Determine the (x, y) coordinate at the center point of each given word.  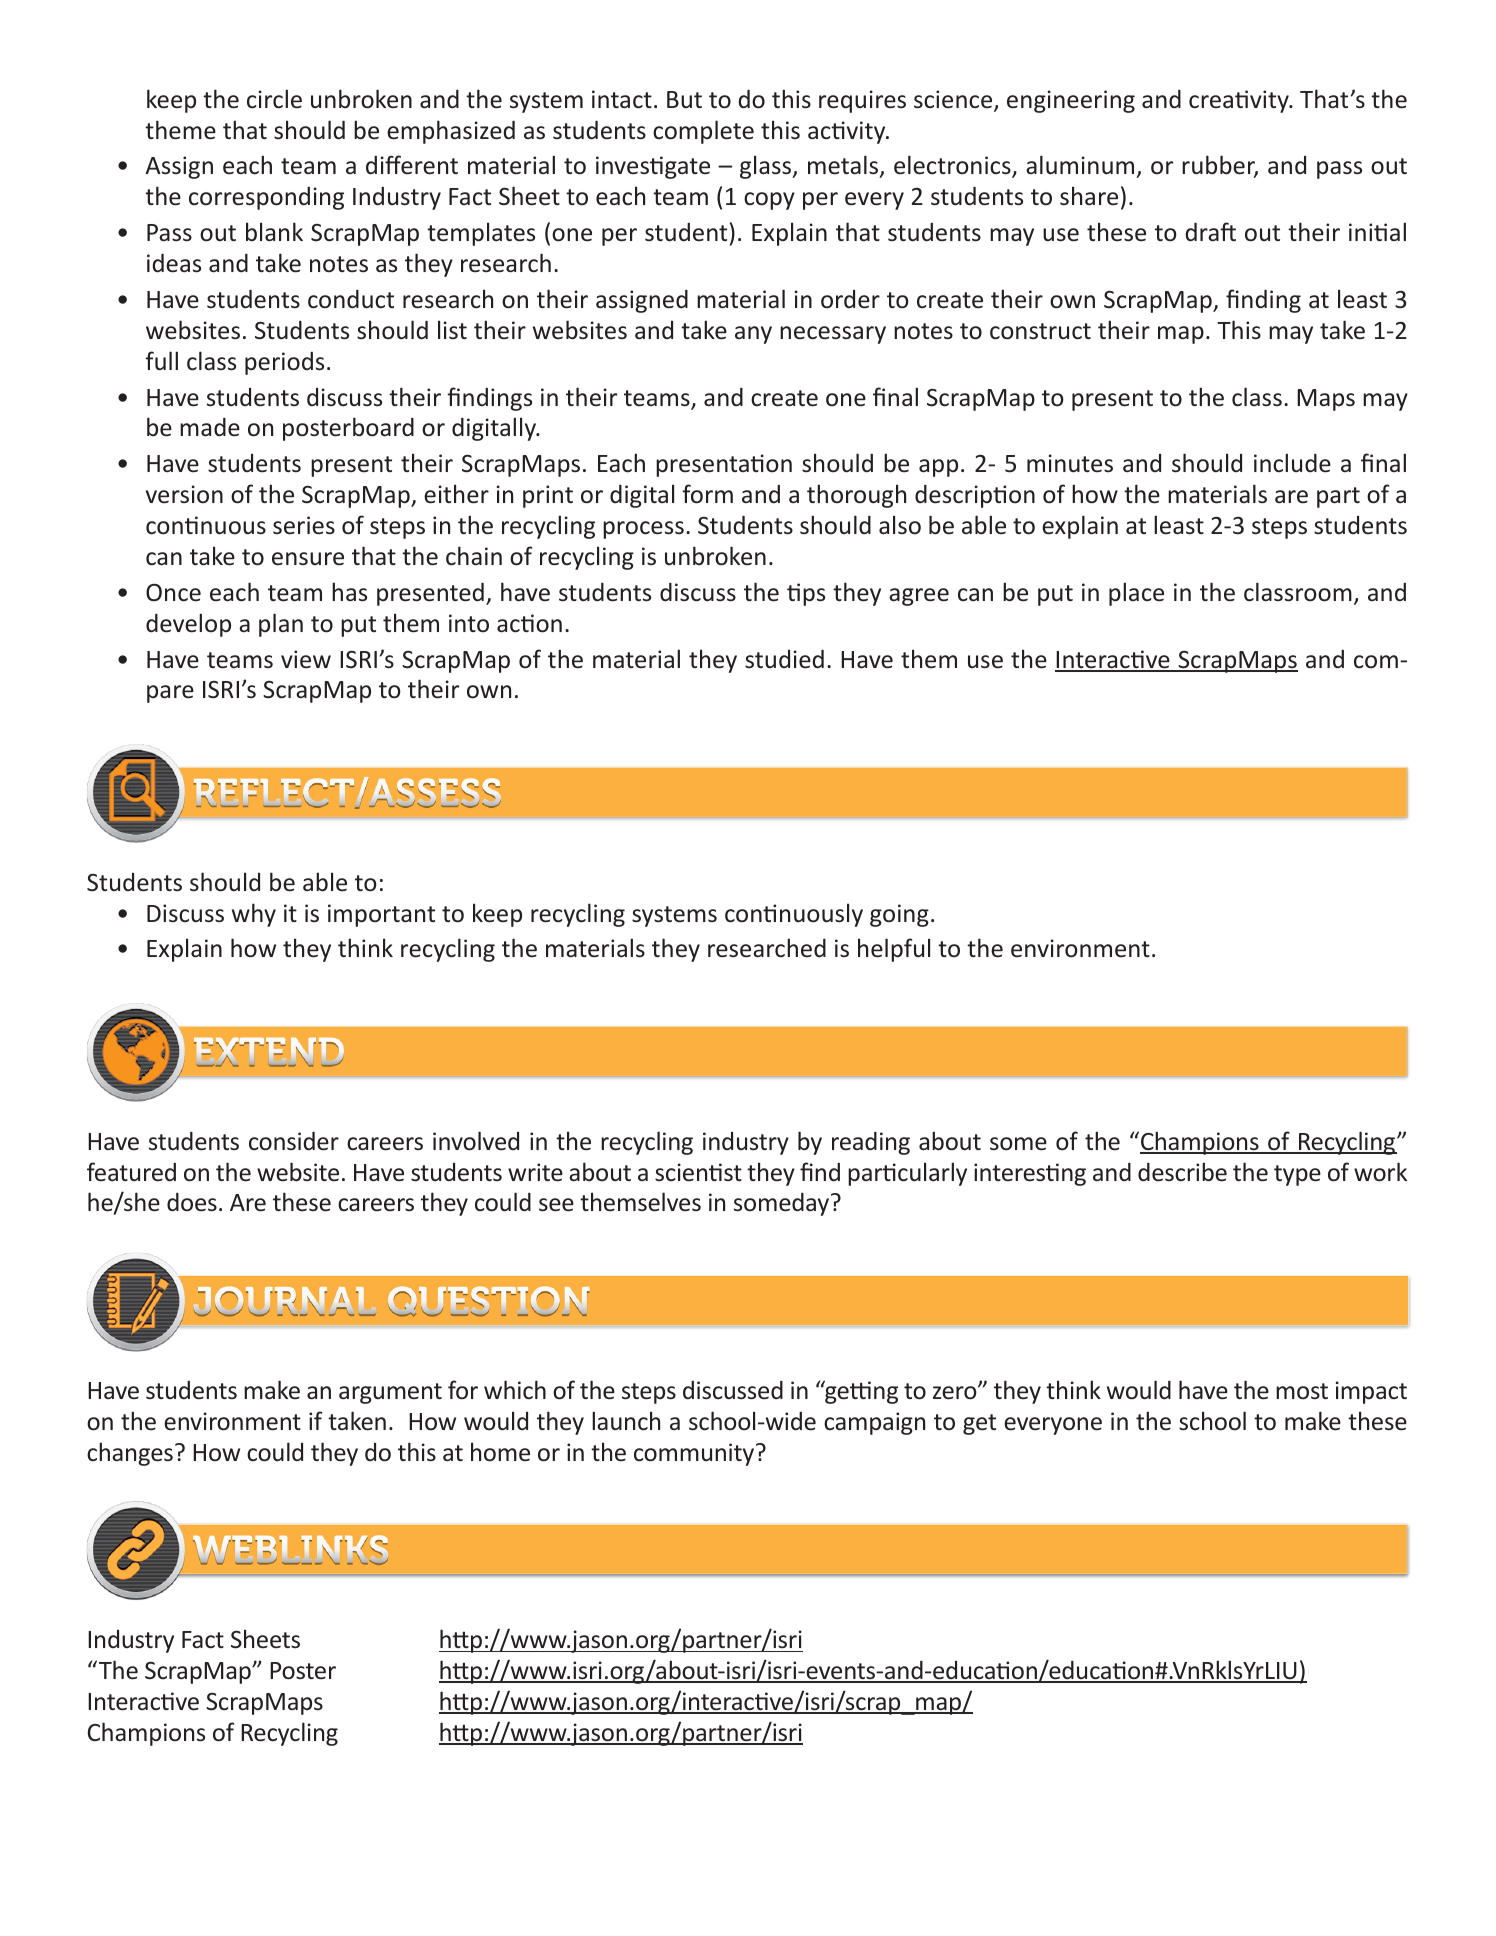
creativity (1240, 101)
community (695, 1454)
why (254, 915)
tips (806, 594)
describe (1182, 1172)
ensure (308, 559)
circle (274, 99)
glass (767, 167)
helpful (894, 950)
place (1136, 594)
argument (390, 1393)
